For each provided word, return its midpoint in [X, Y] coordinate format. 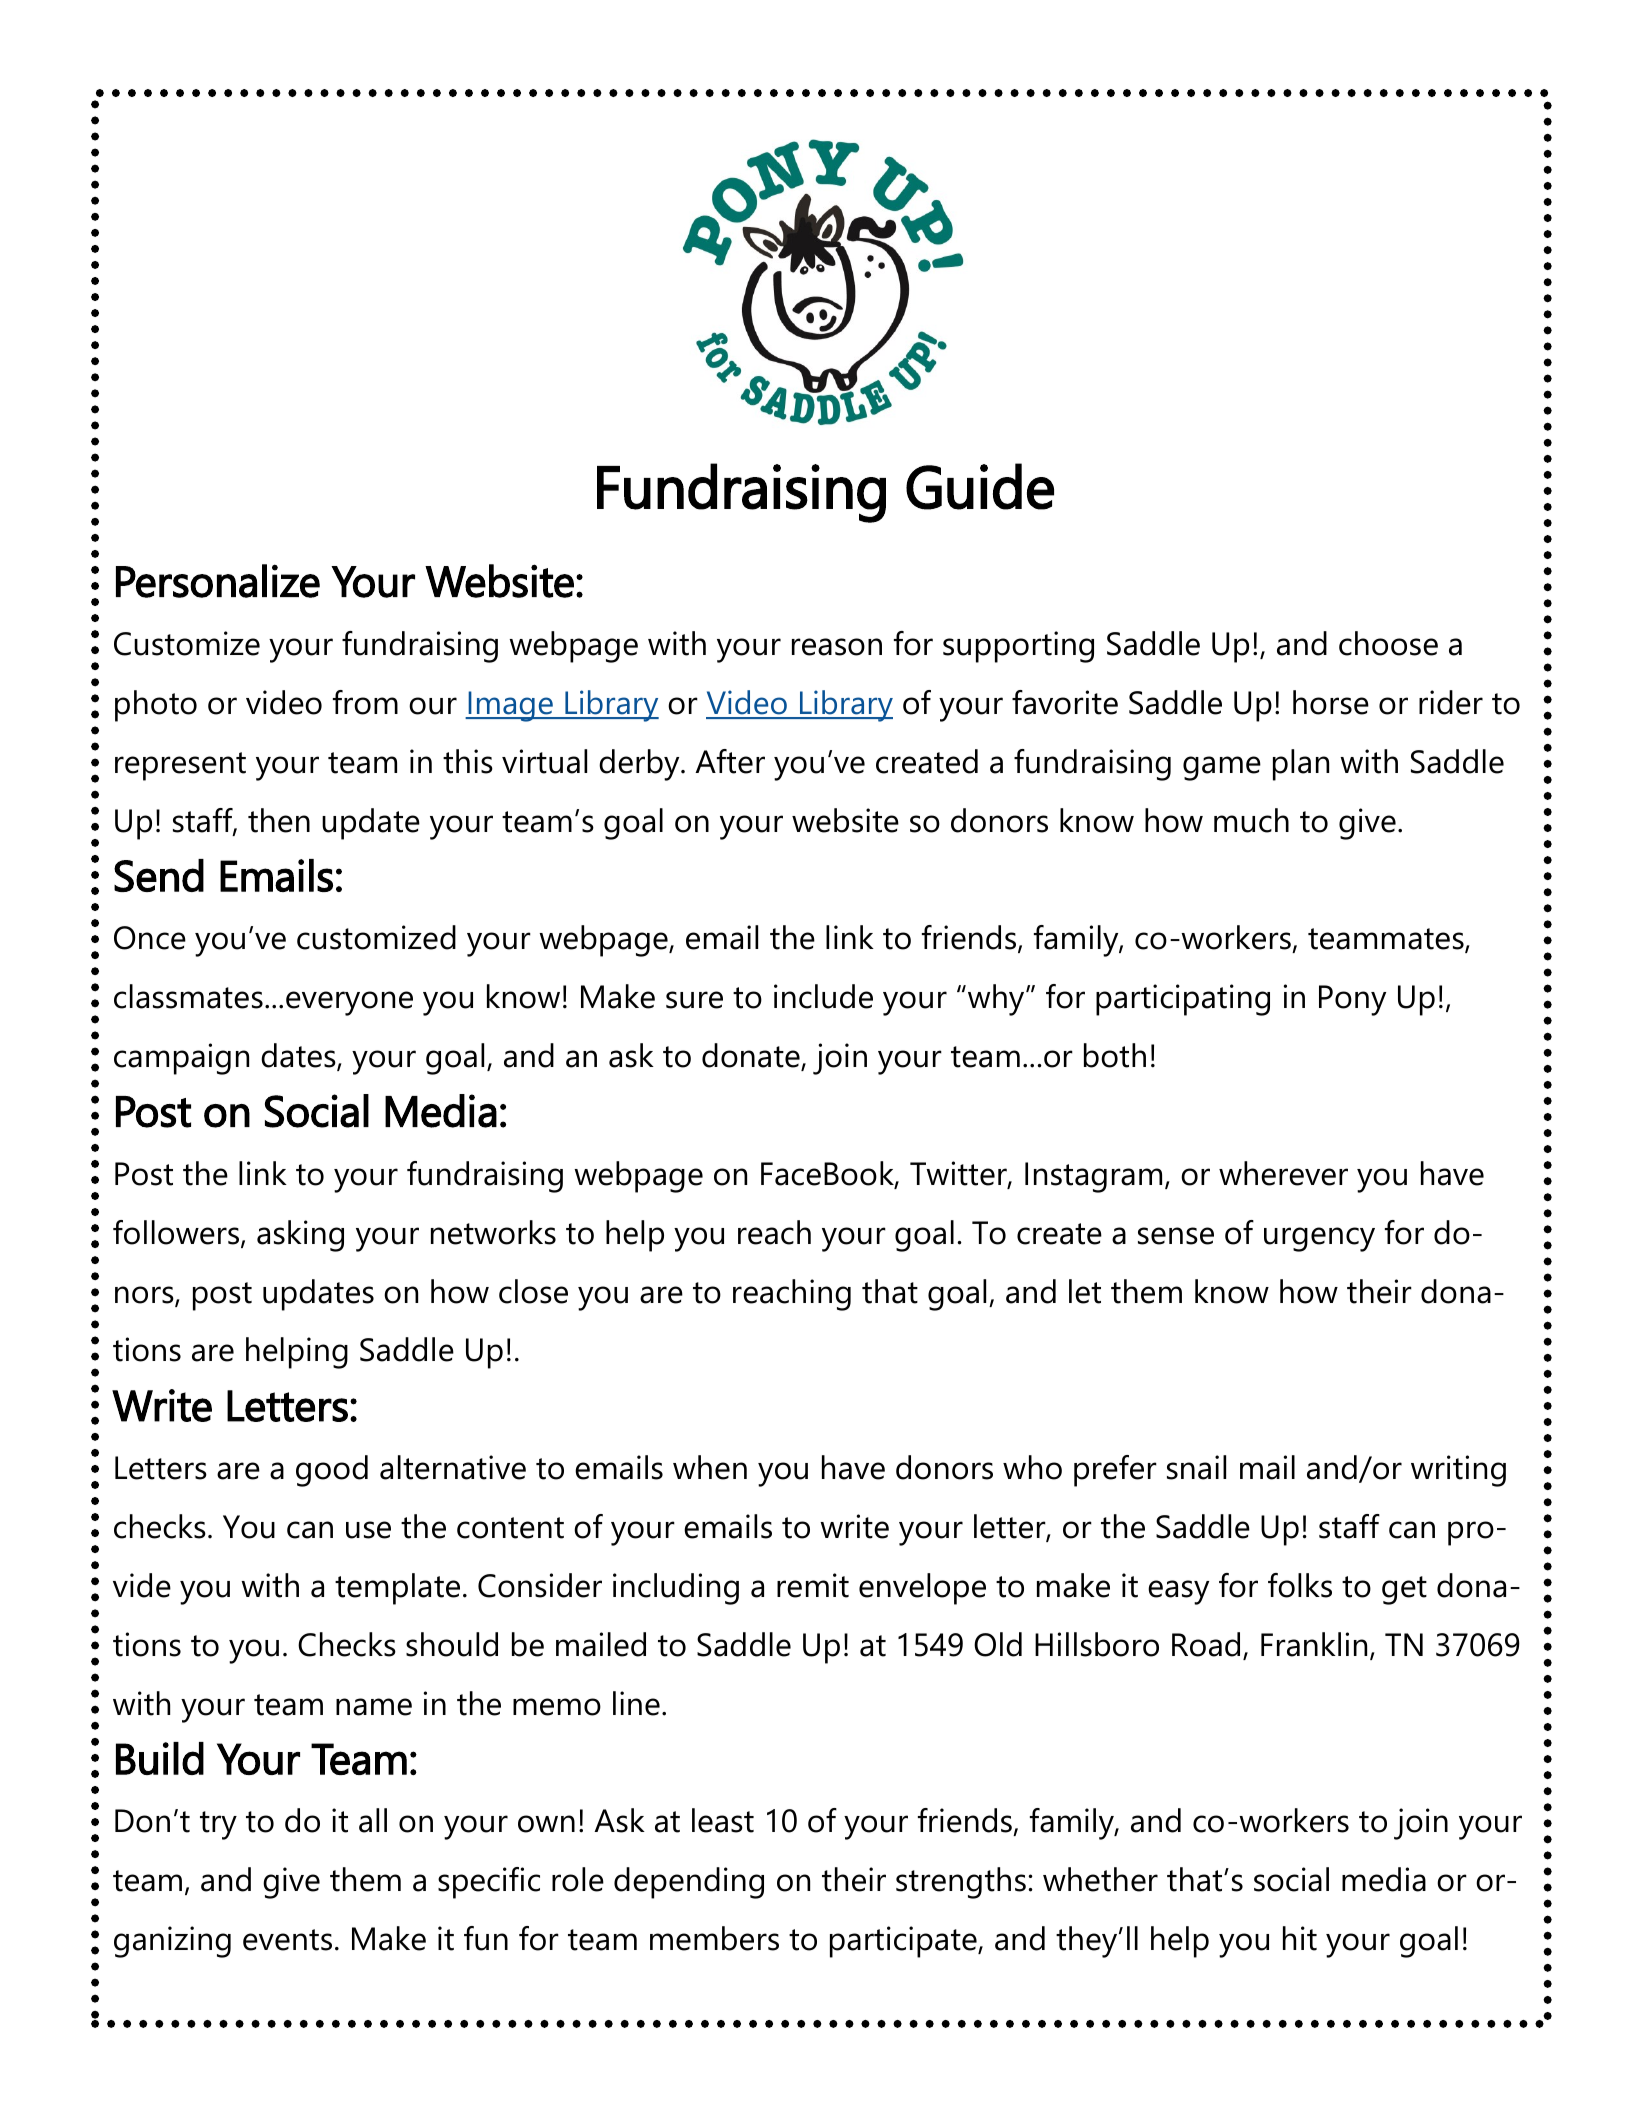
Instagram [1093, 1177]
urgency [1319, 1239]
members [714, 1938]
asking [300, 1236]
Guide [980, 486]
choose [1388, 643]
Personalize [218, 581]
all [373, 1820]
